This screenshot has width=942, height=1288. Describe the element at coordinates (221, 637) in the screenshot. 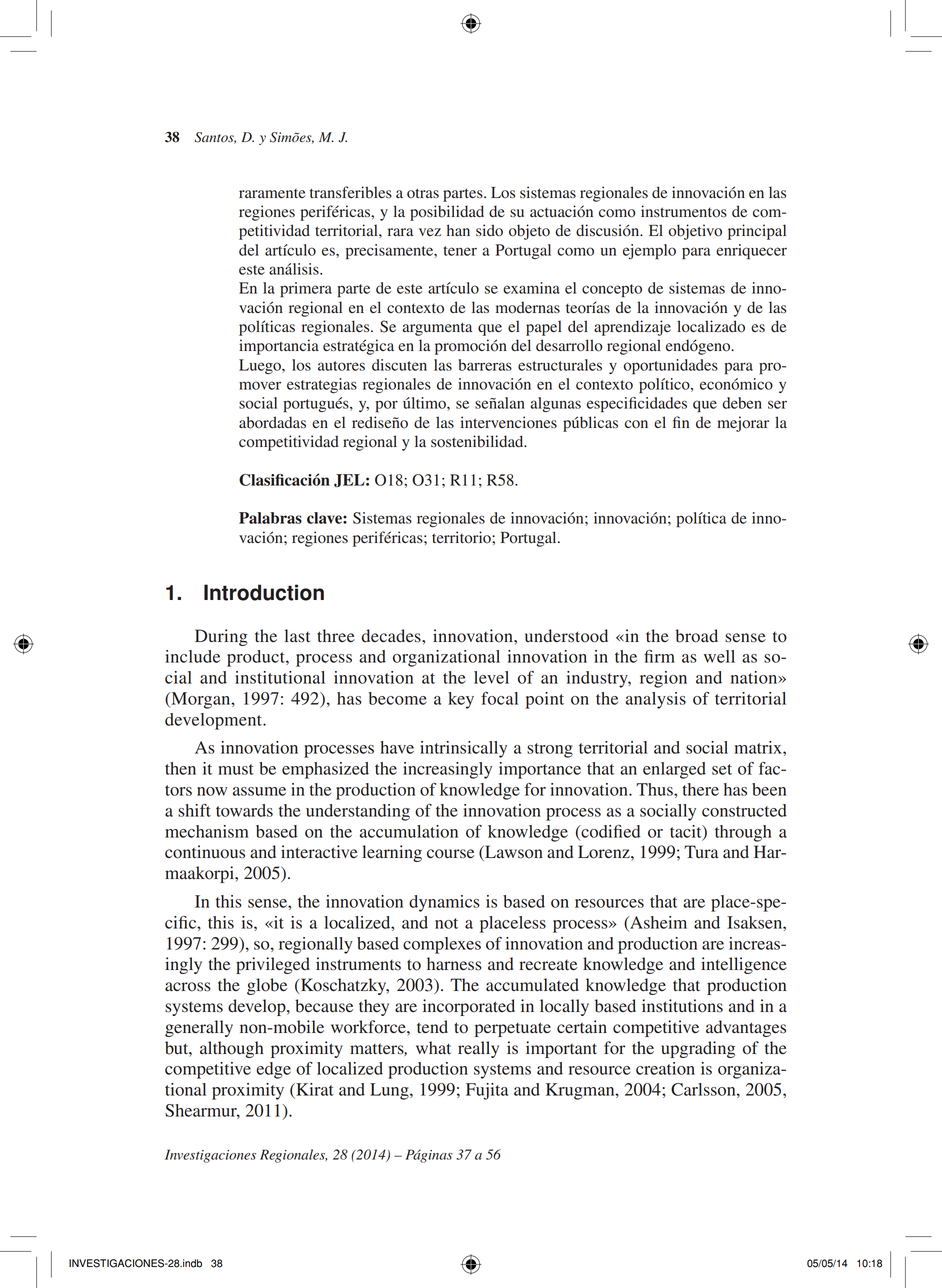

I see `During` at that location.
